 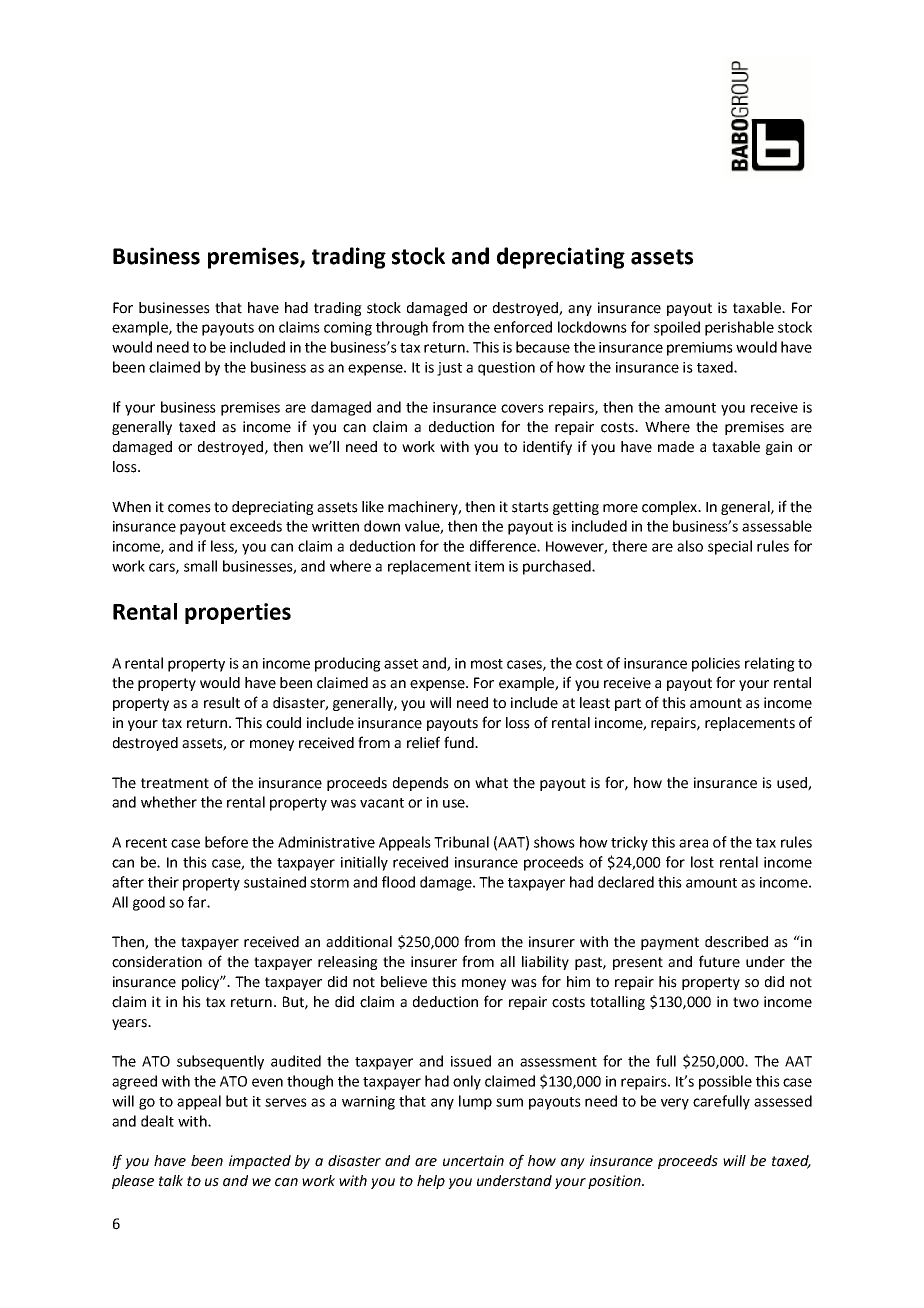 What do you see at coordinates (449, 369) in the screenshot?
I see `just` at bounding box center [449, 369].
